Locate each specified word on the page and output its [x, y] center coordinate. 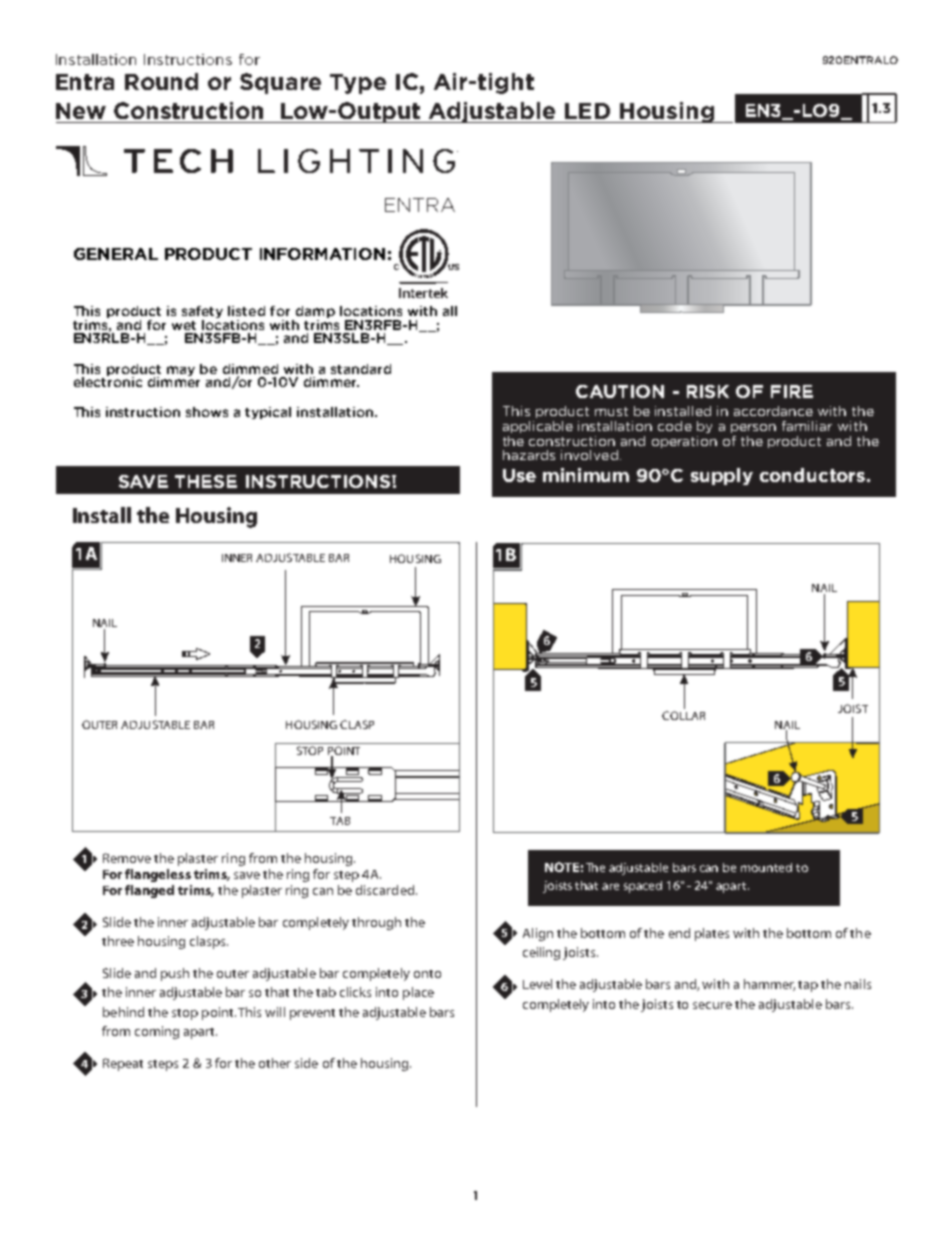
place [418, 993]
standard [361, 369]
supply [722, 476]
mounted [766, 867]
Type [358, 84]
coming [157, 1032]
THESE [206, 481]
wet [184, 325]
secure [712, 1005]
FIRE [792, 391]
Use [519, 475]
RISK [708, 391]
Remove [127, 858]
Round [161, 81]
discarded [386, 890]
